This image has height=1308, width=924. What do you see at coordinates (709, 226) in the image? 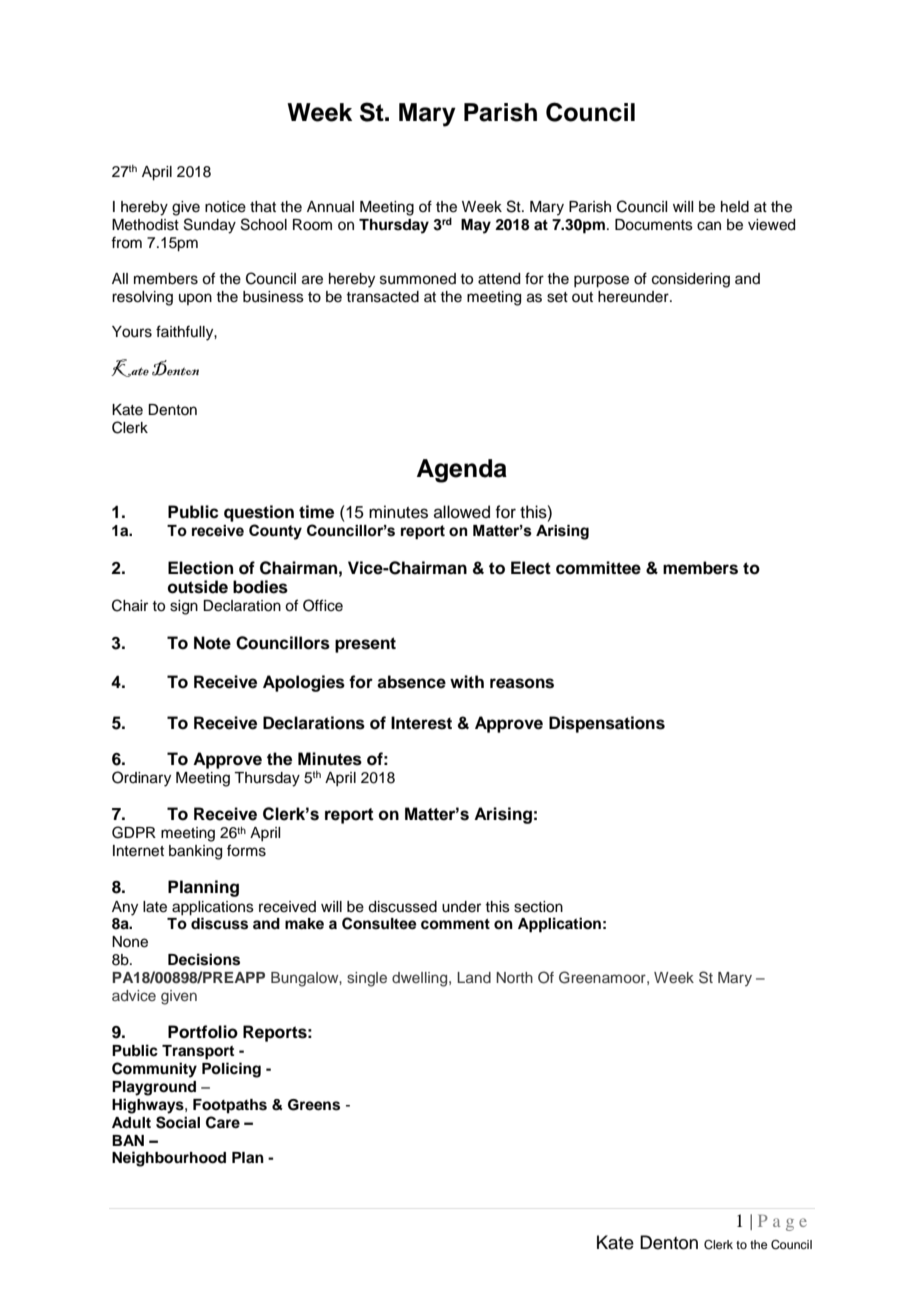
I see `can` at bounding box center [709, 226].
